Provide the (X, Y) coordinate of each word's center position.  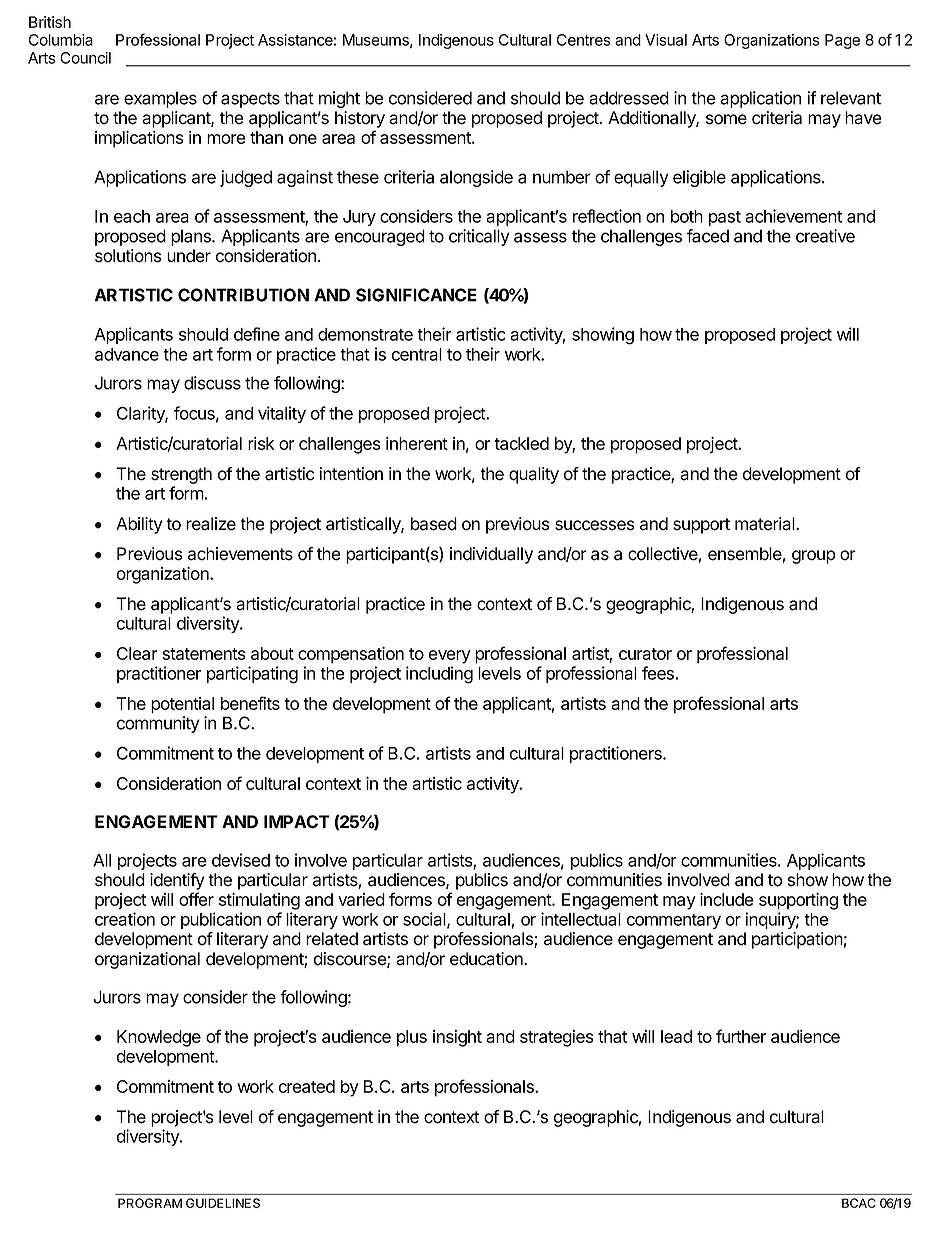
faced (708, 236)
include (727, 899)
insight (457, 1038)
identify (177, 881)
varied (361, 899)
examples (160, 99)
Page (842, 41)
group (814, 557)
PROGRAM (150, 1203)
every (450, 657)
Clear (137, 653)
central (417, 354)
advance (127, 354)
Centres (583, 40)
